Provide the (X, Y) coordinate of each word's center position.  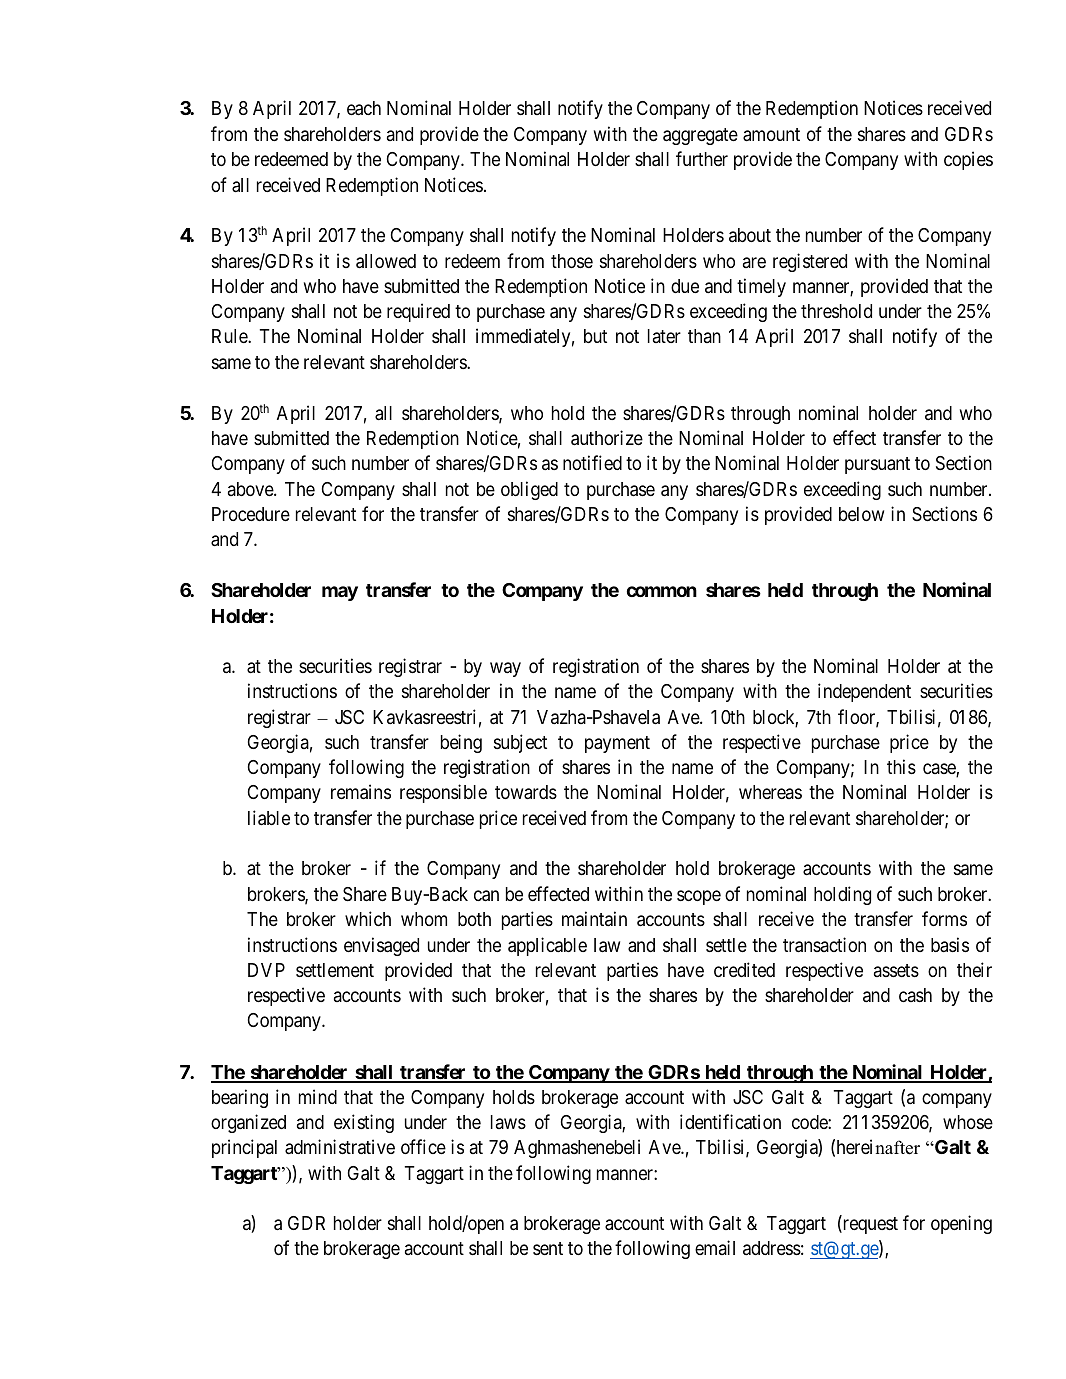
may (340, 593)
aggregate (700, 136)
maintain (594, 918)
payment (617, 744)
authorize (607, 438)
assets (896, 970)
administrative (340, 1146)
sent (548, 1248)
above (251, 489)
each (364, 108)
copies (968, 160)
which (368, 918)
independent (864, 692)
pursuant (877, 465)
